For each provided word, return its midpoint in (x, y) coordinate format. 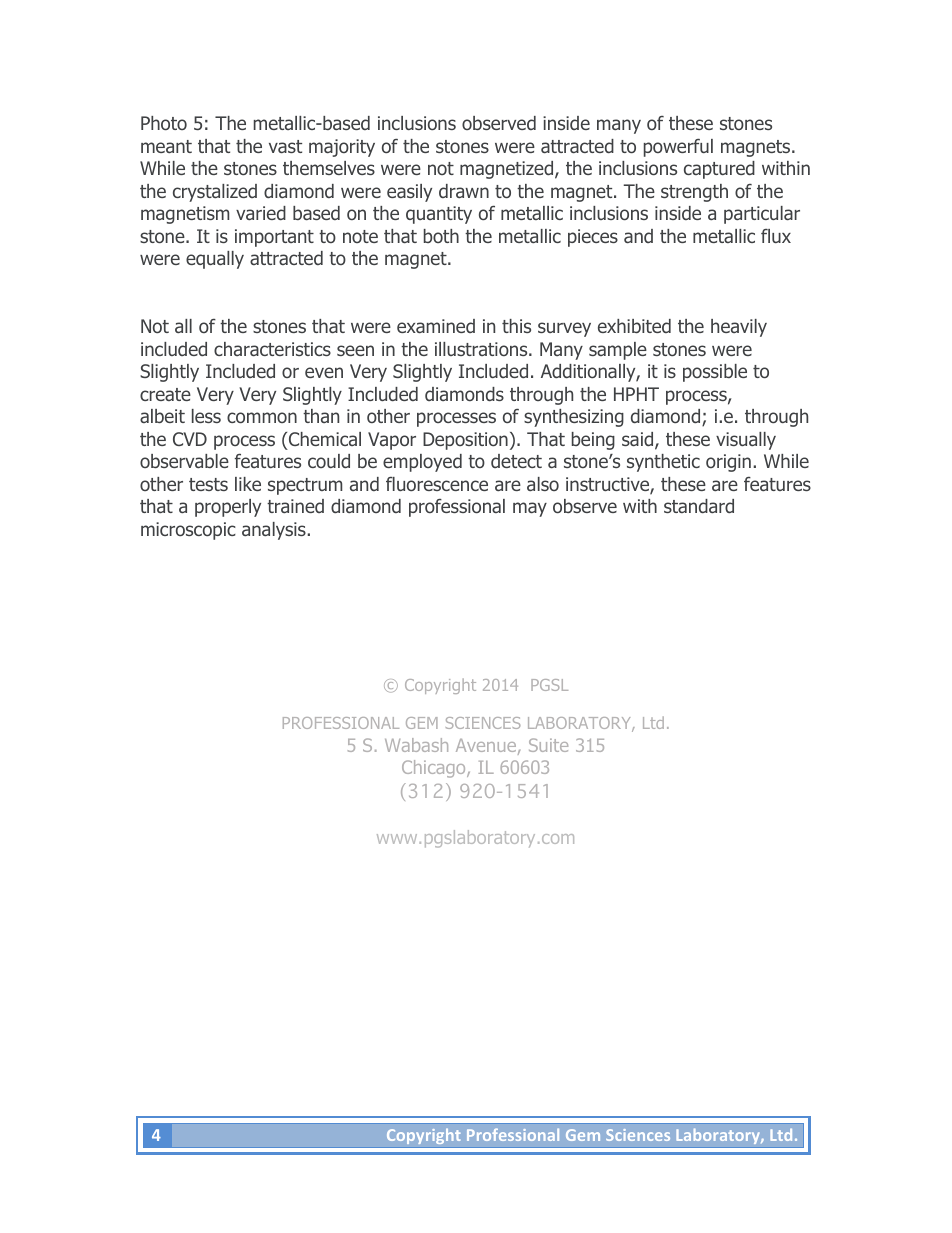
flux (776, 236)
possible (715, 373)
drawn (464, 191)
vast (285, 147)
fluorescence (437, 484)
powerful (678, 147)
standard (699, 506)
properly (228, 508)
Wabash (416, 745)
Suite (548, 745)
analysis (275, 531)
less (206, 416)
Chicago (435, 769)
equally (215, 260)
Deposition (465, 441)
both (441, 236)
